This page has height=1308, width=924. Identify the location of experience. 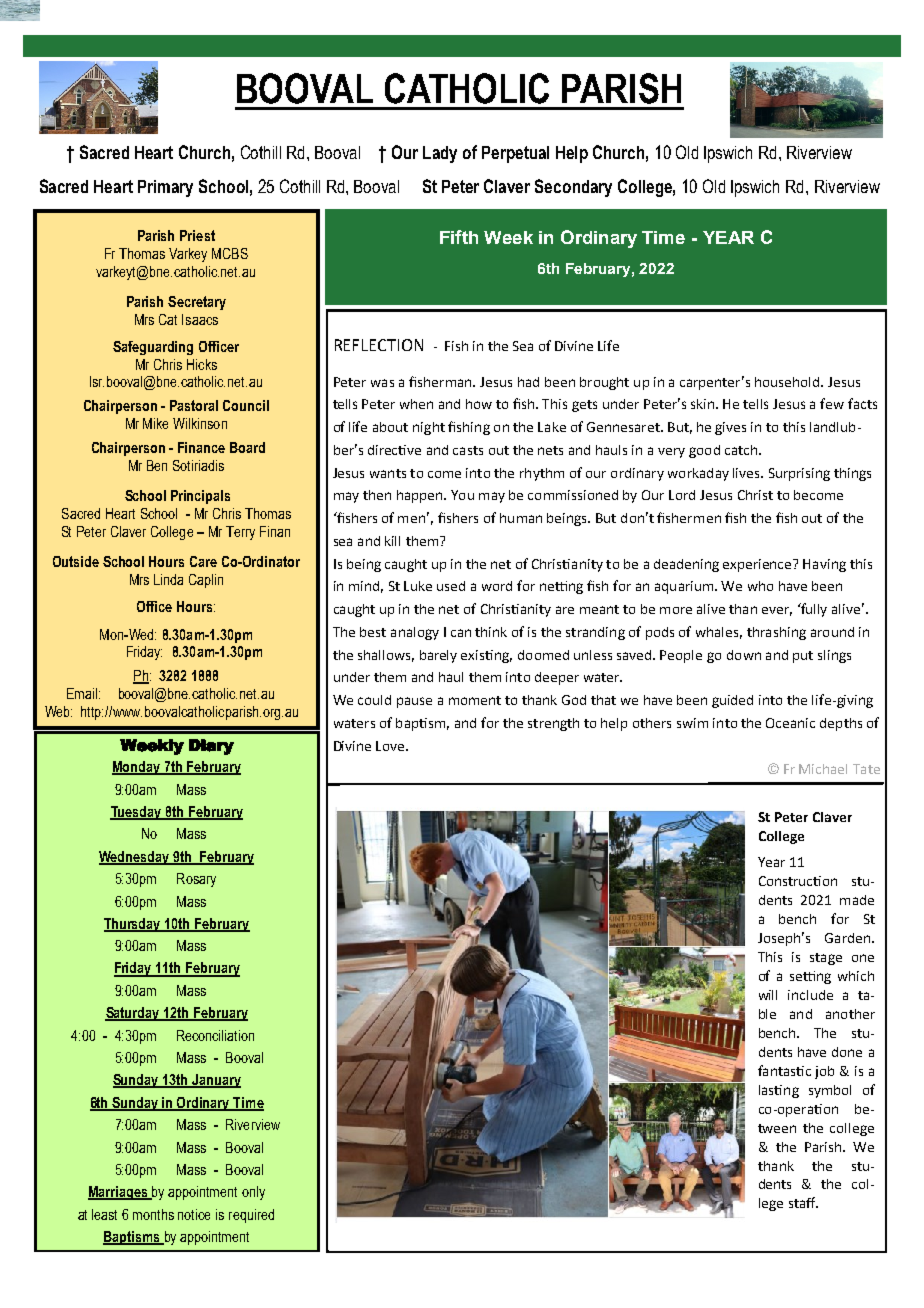
(758, 565).
